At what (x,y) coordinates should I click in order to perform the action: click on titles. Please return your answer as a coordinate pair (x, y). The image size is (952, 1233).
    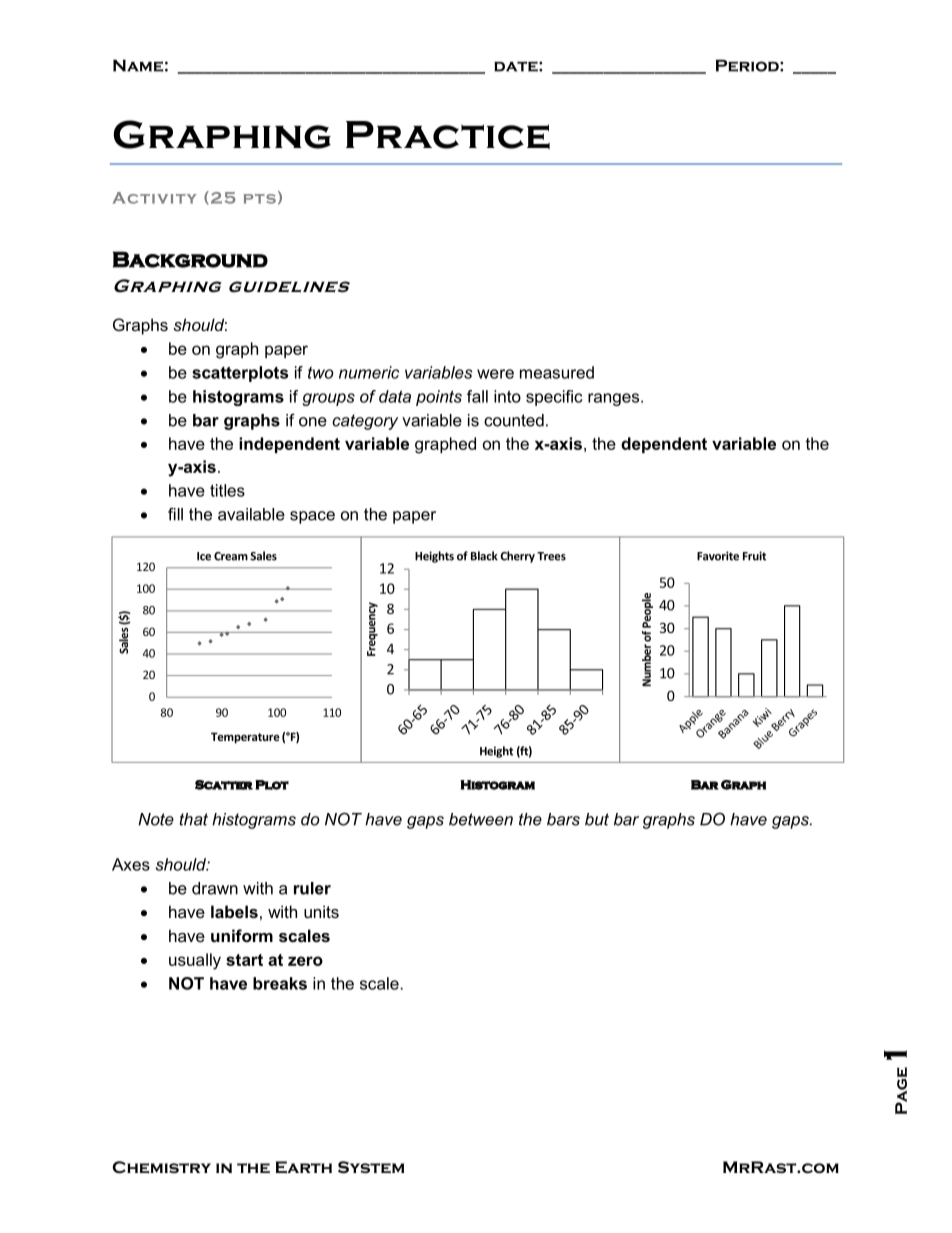
    Looking at the image, I should click on (227, 490).
